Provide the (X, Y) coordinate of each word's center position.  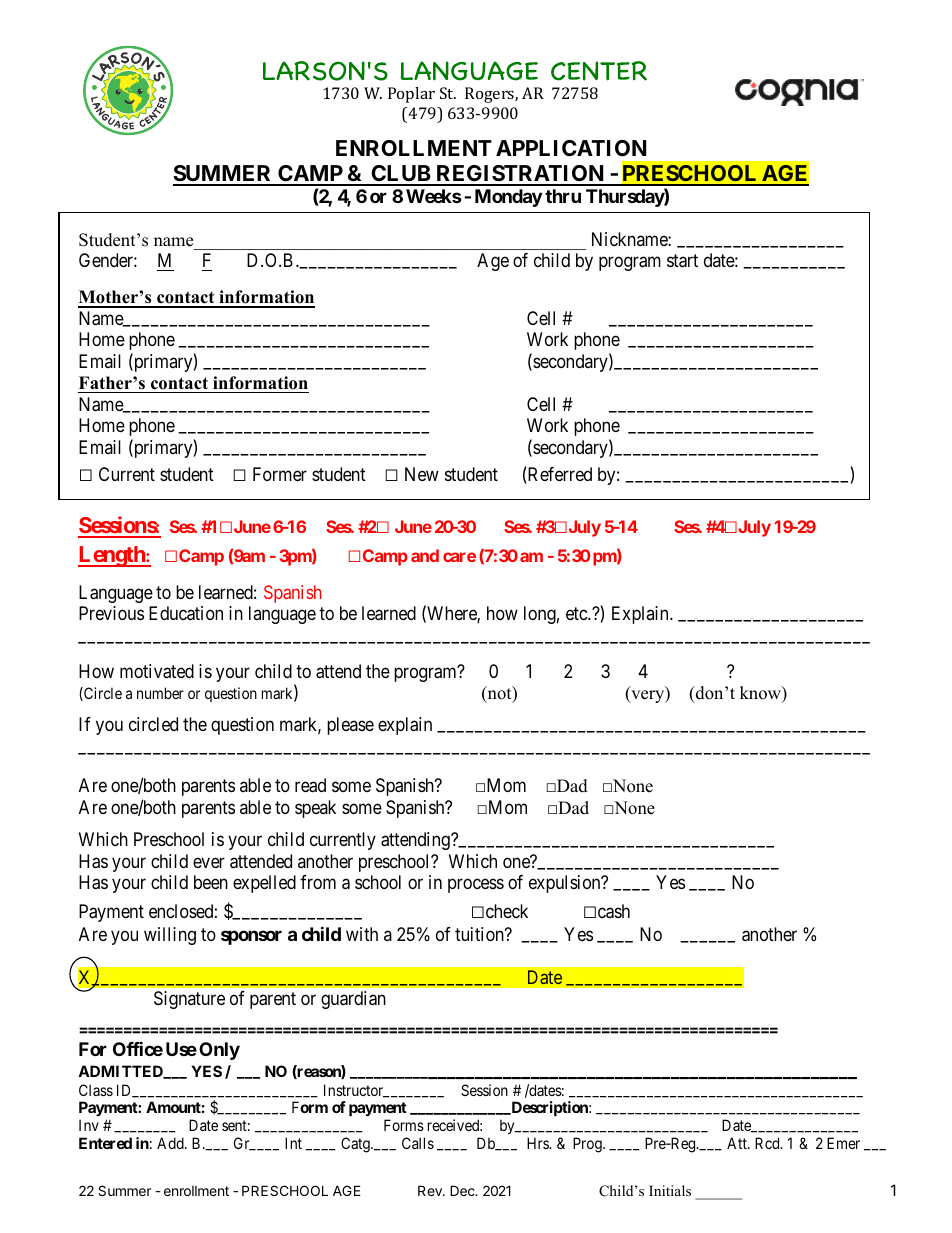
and (425, 555)
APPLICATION (571, 148)
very (648, 696)
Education (186, 613)
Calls (418, 1143)
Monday (508, 198)
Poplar (411, 95)
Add (171, 1143)
